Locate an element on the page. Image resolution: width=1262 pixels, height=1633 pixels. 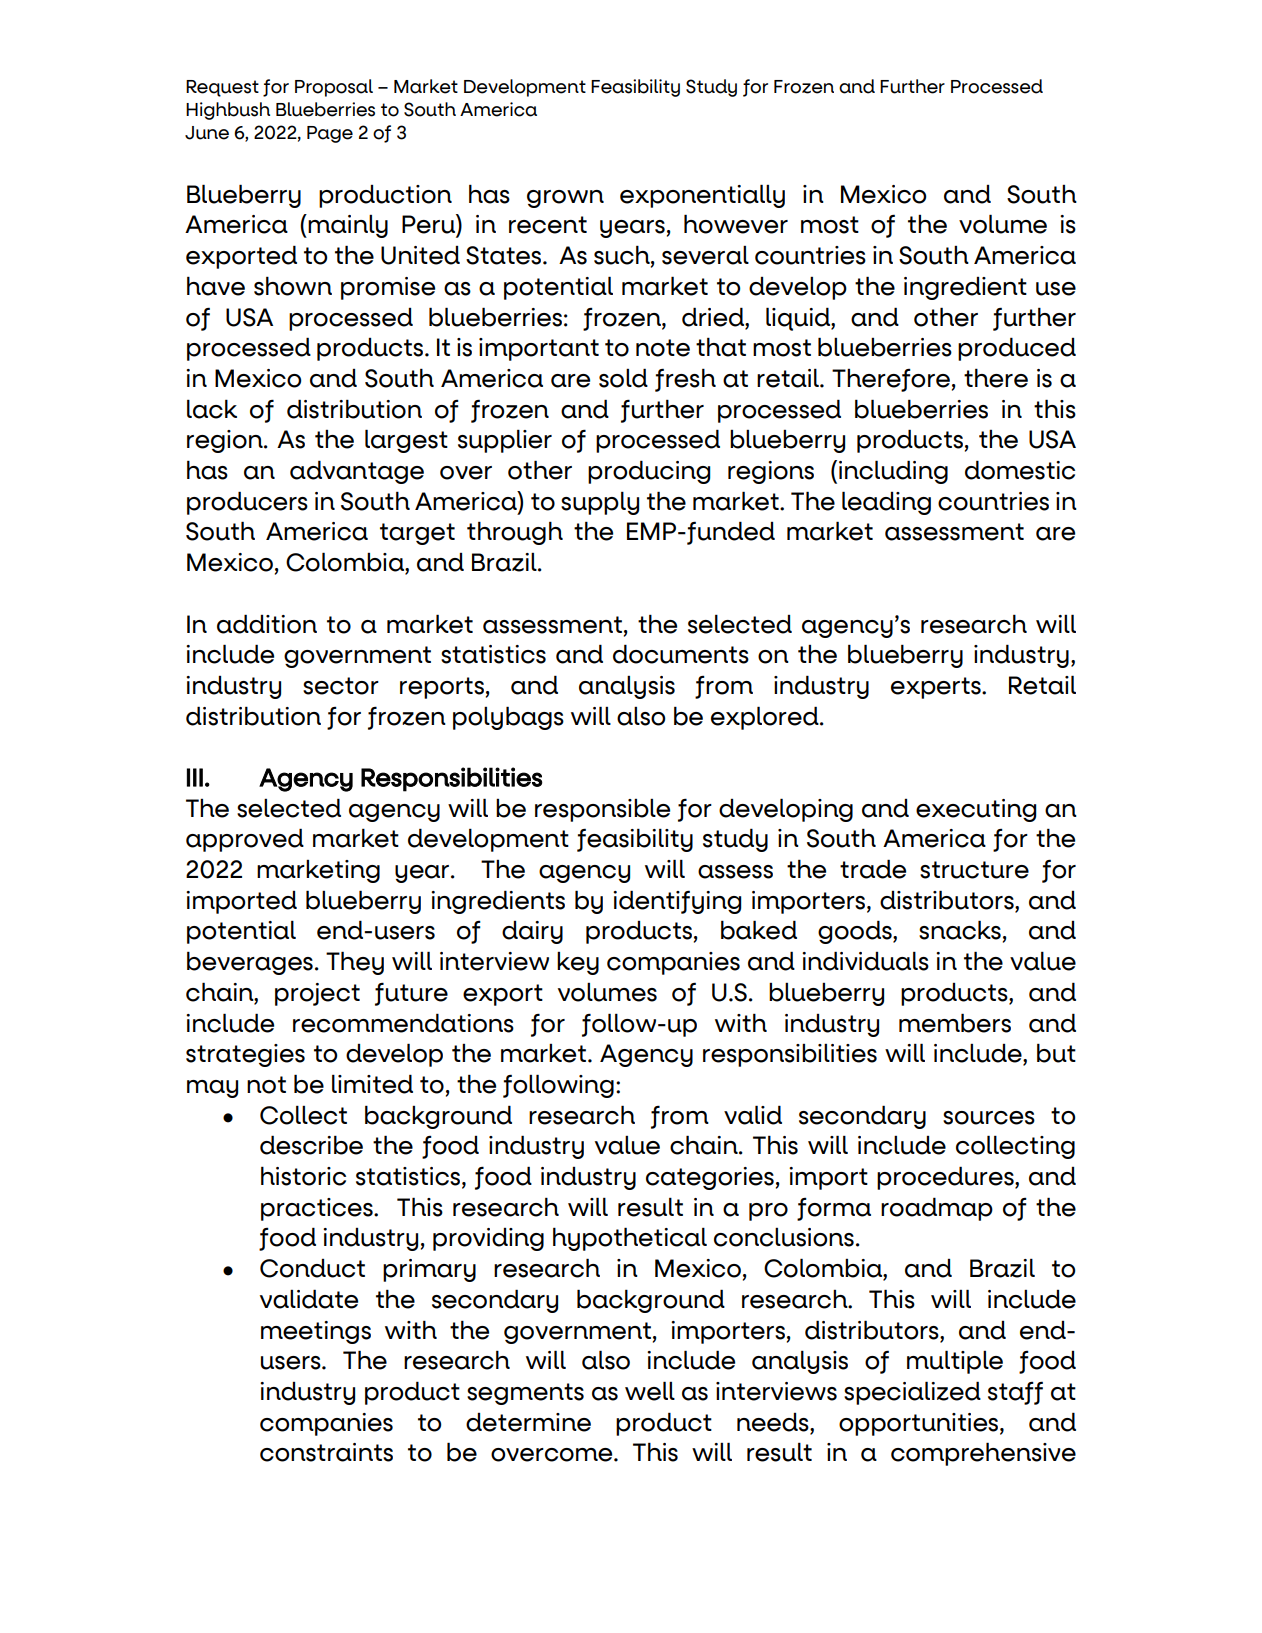
Page is located at coordinates (330, 134).
